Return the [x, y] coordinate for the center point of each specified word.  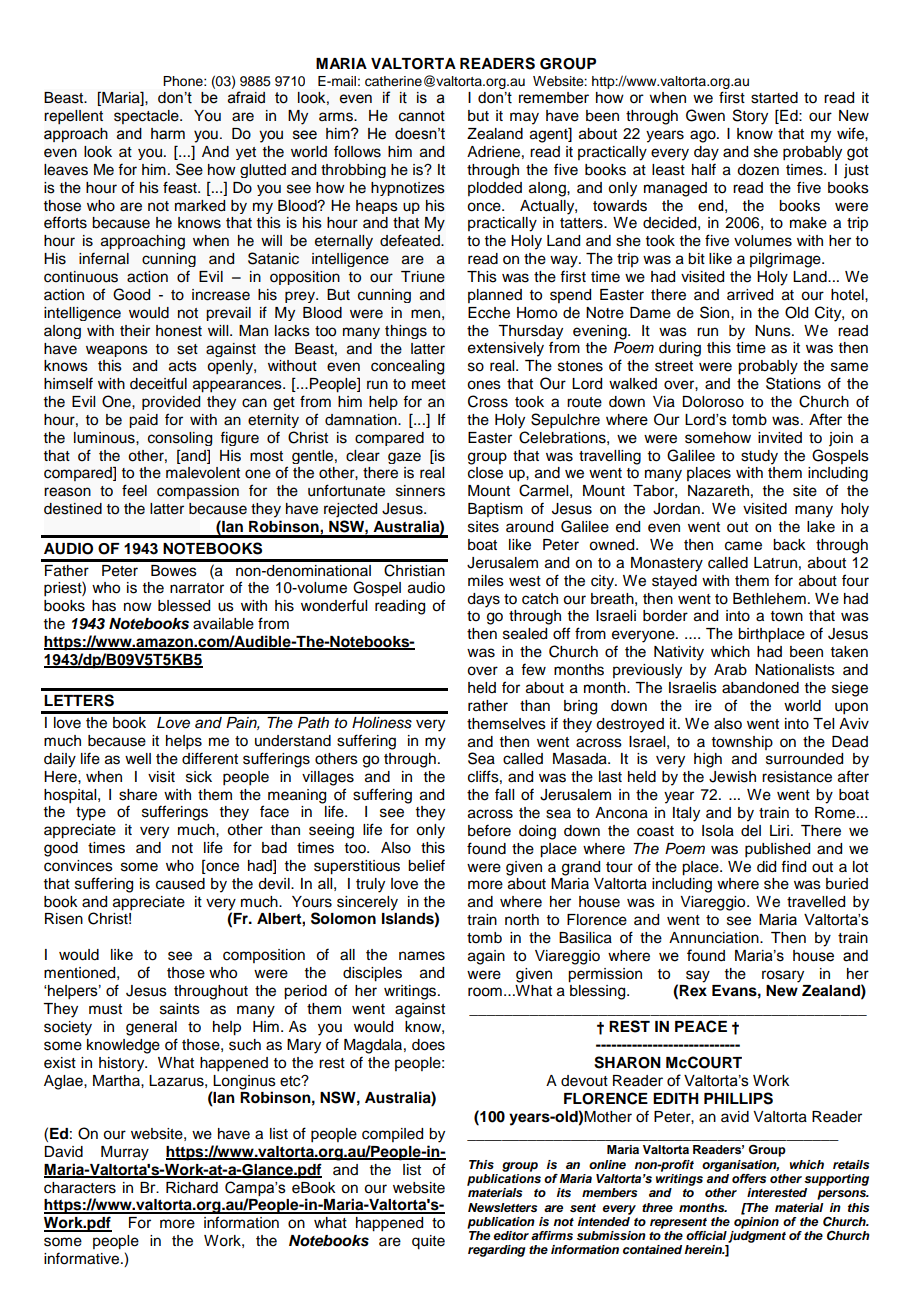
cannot [422, 116]
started [774, 98]
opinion [756, 1221]
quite [428, 1242]
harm [168, 134]
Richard [192, 1188]
